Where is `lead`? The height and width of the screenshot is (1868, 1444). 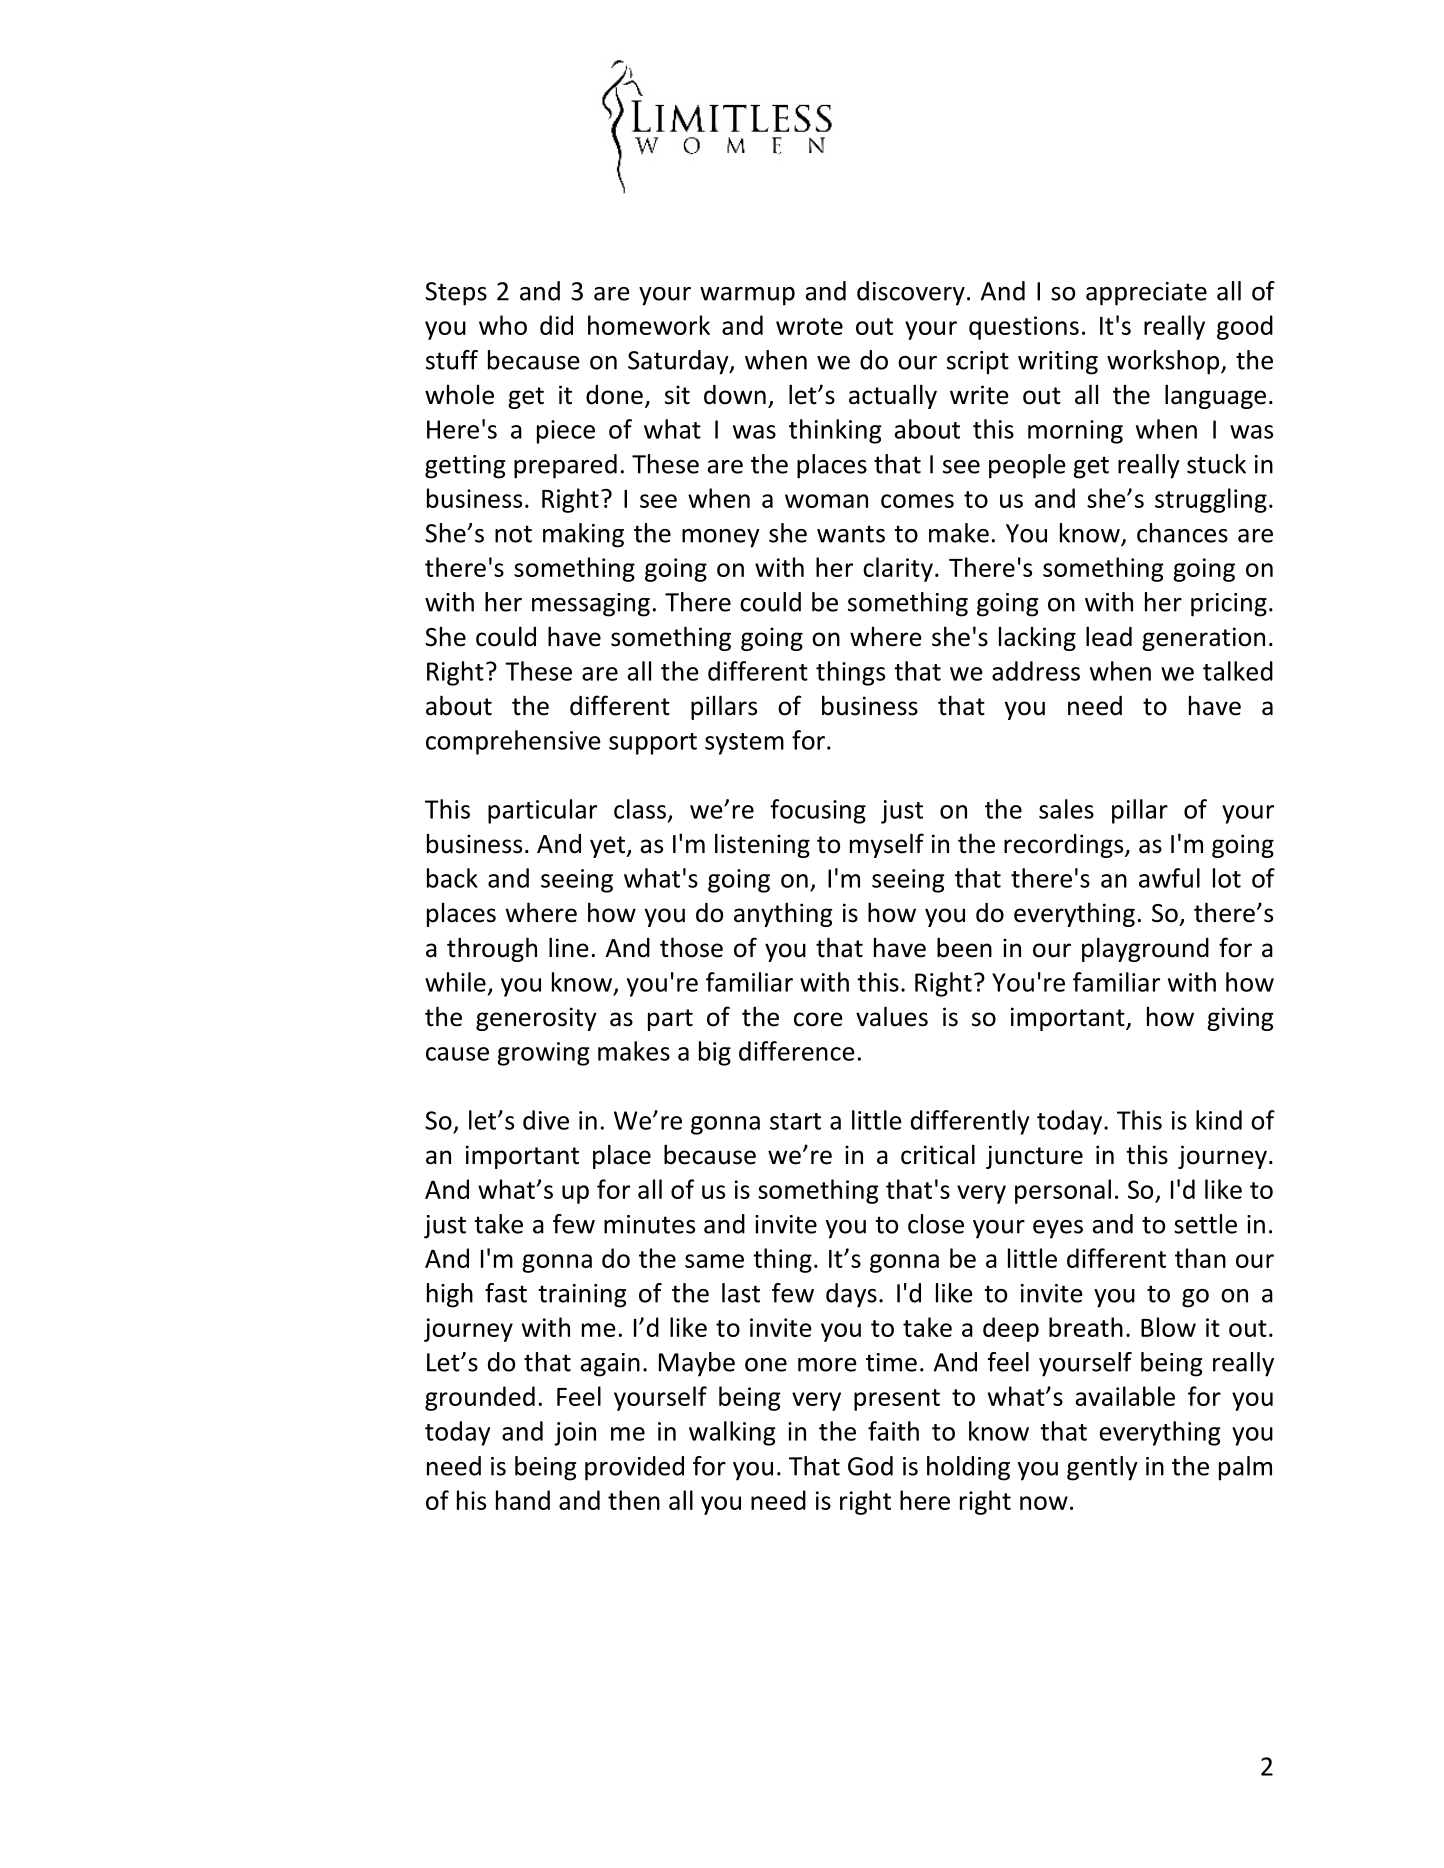 lead is located at coordinates (1109, 636).
